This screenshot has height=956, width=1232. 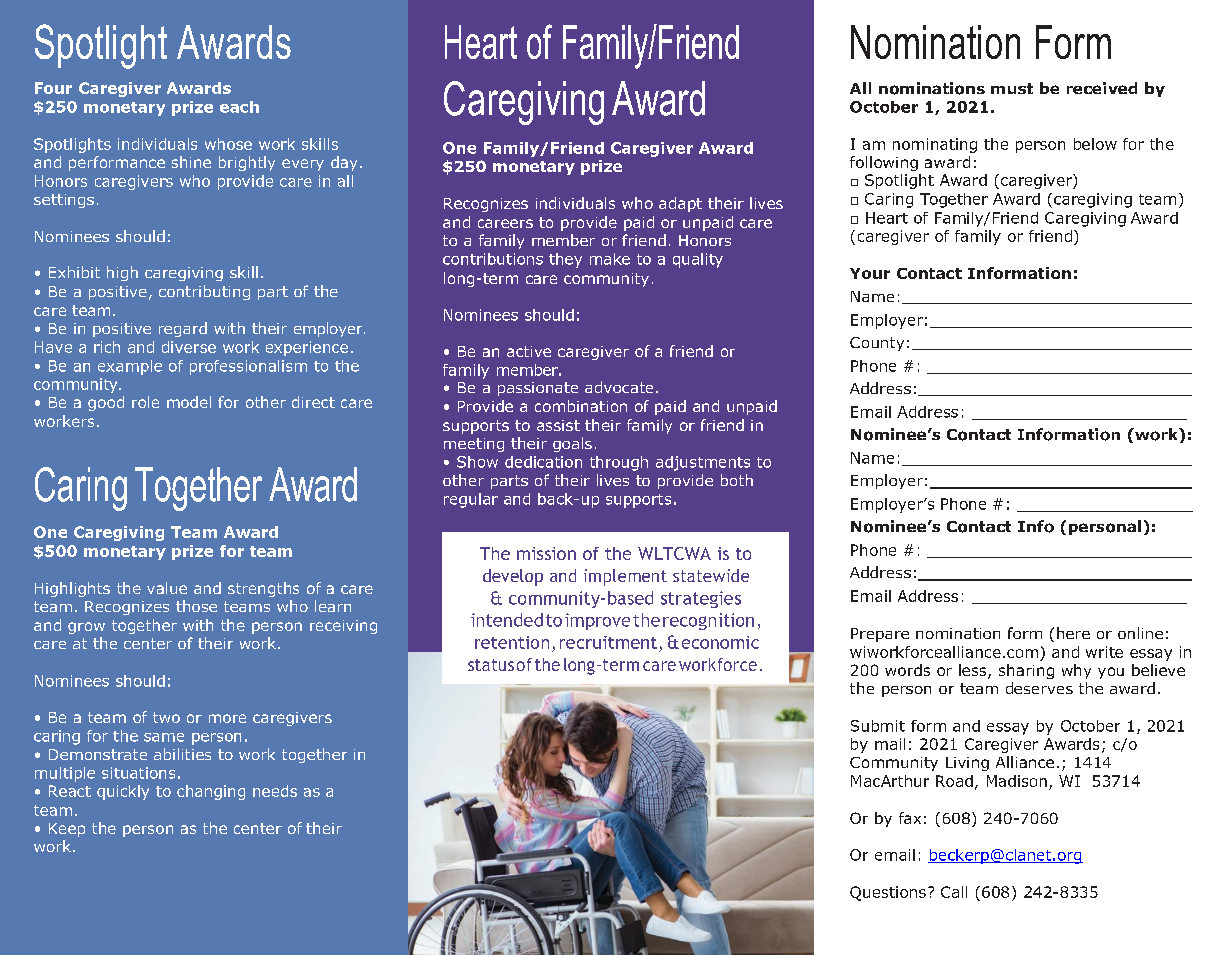 What do you see at coordinates (239, 107) in the screenshot?
I see `each` at bounding box center [239, 107].
